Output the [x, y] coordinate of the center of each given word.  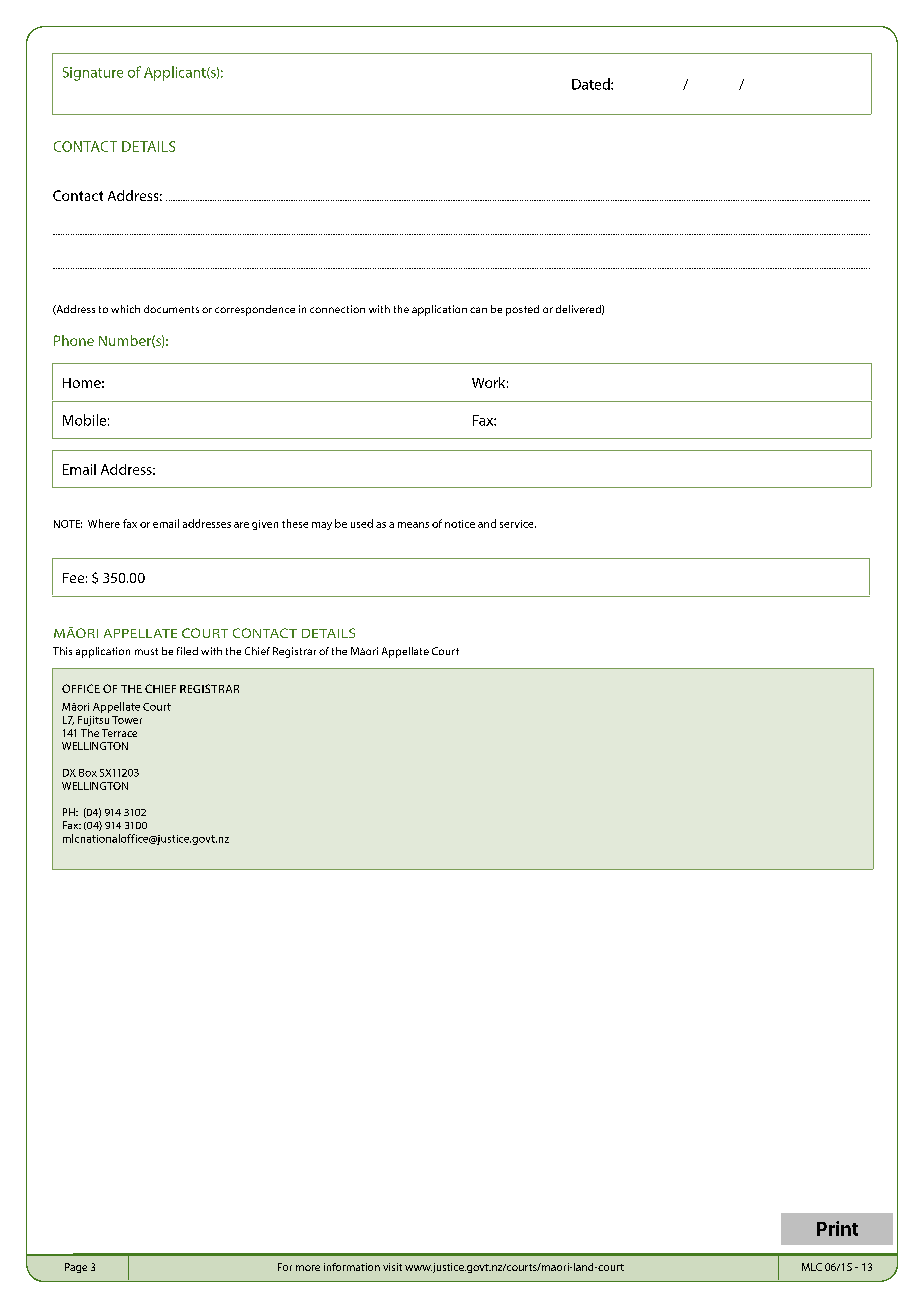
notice [460, 524]
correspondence [255, 310]
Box [88, 773]
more [308, 1268]
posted [522, 310]
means [413, 525]
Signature [93, 74]
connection [337, 309]
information [352, 1267]
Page [76, 1268]
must [146, 651]
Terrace [119, 733]
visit [392, 1267]
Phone [74, 340]
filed [187, 651]
